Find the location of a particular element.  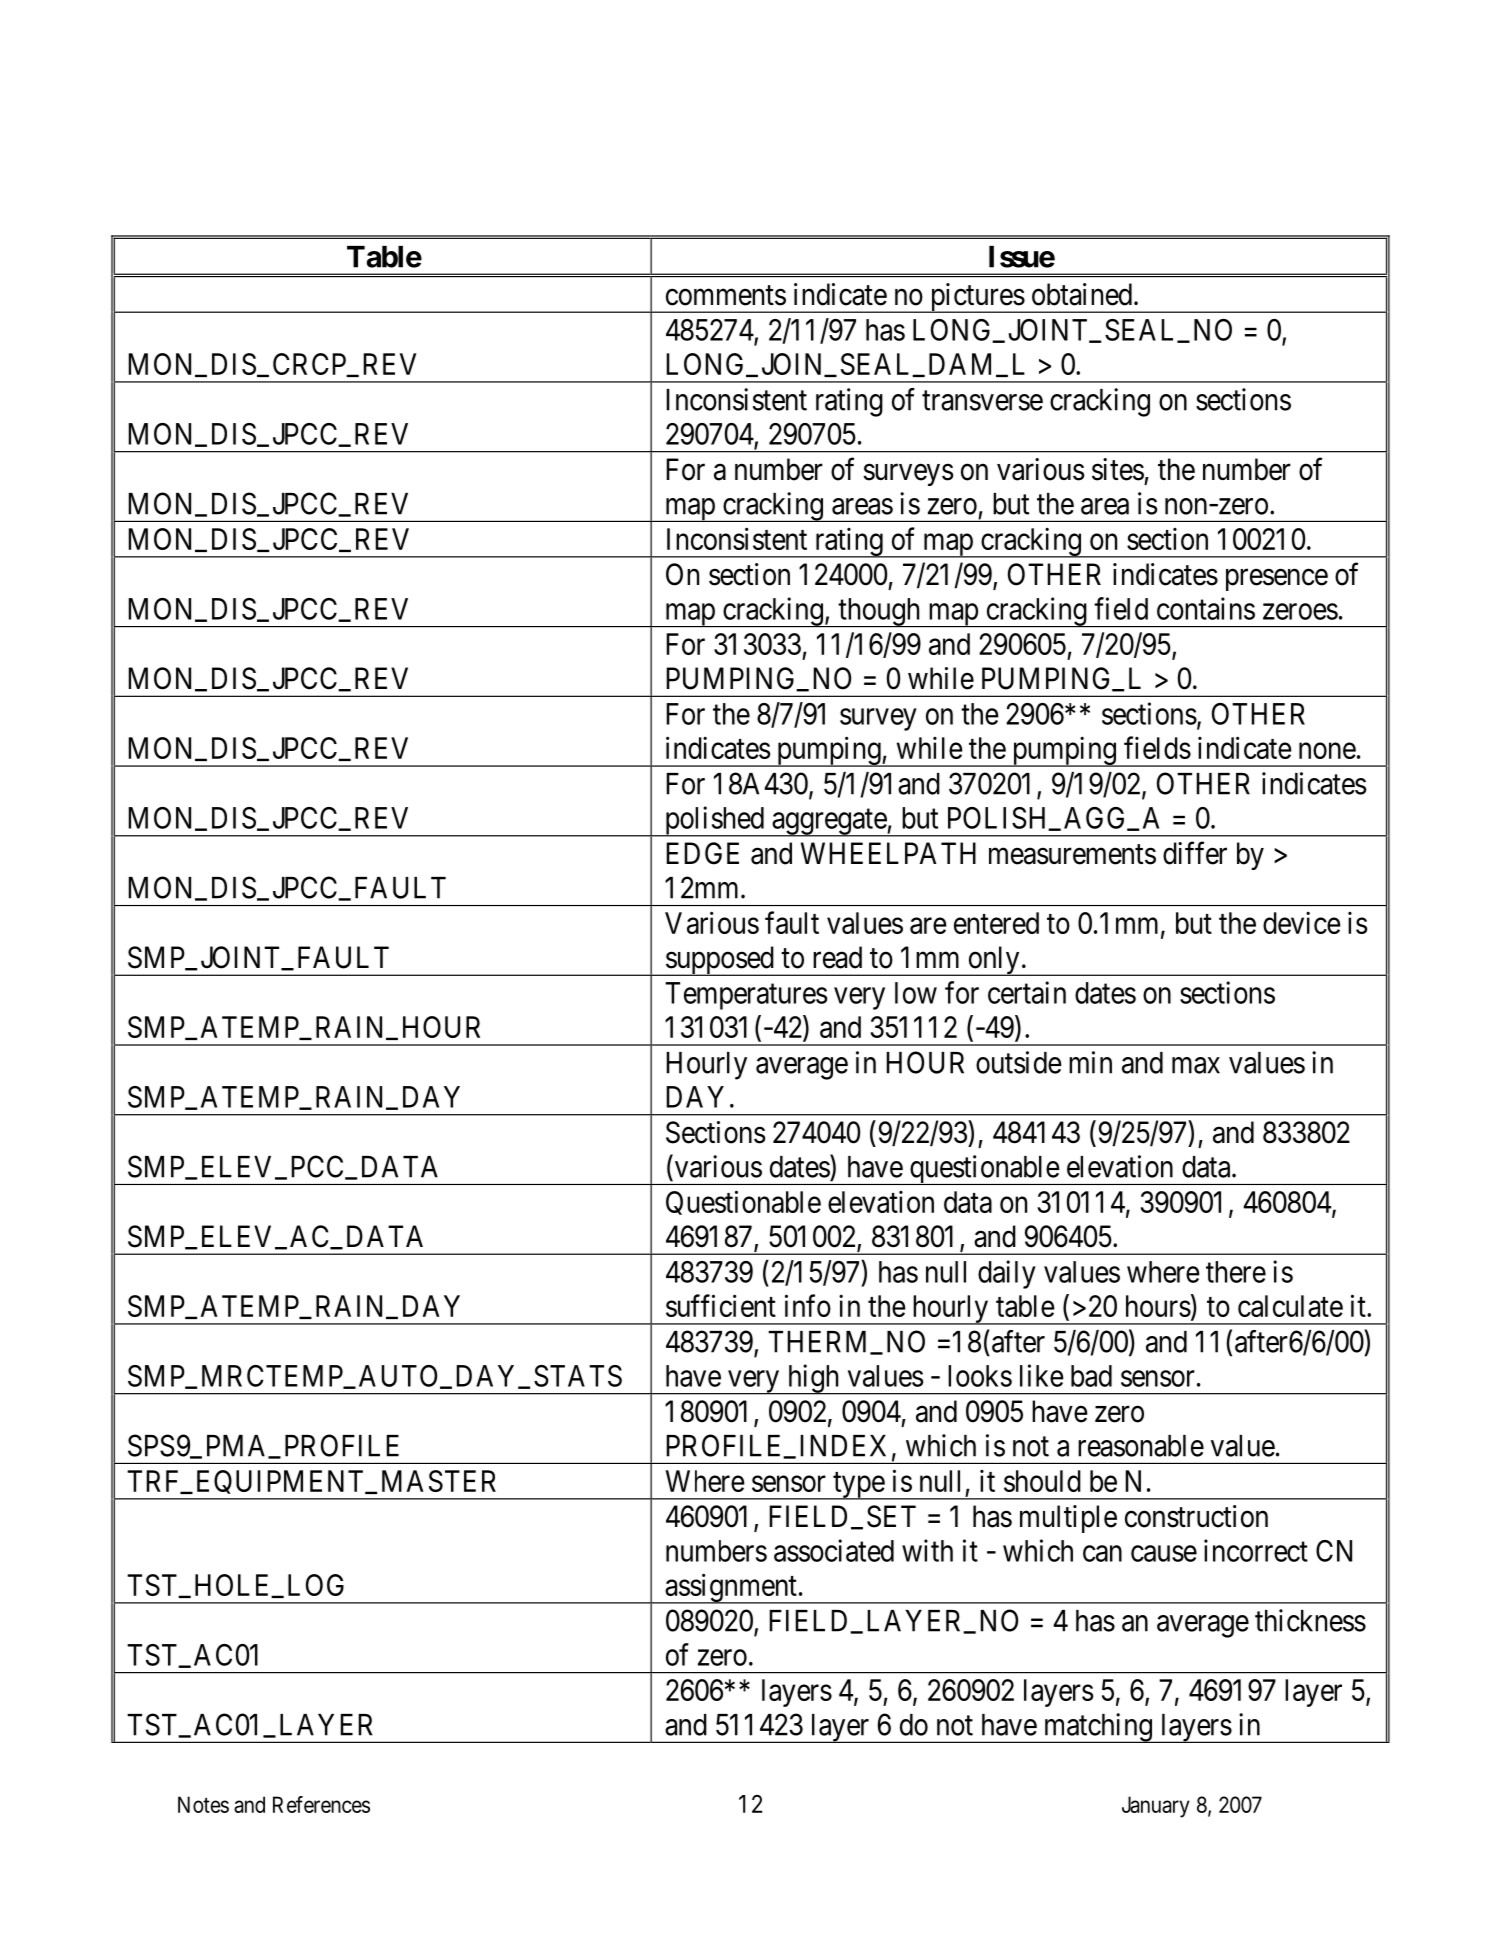

transverse is located at coordinates (982, 401).
